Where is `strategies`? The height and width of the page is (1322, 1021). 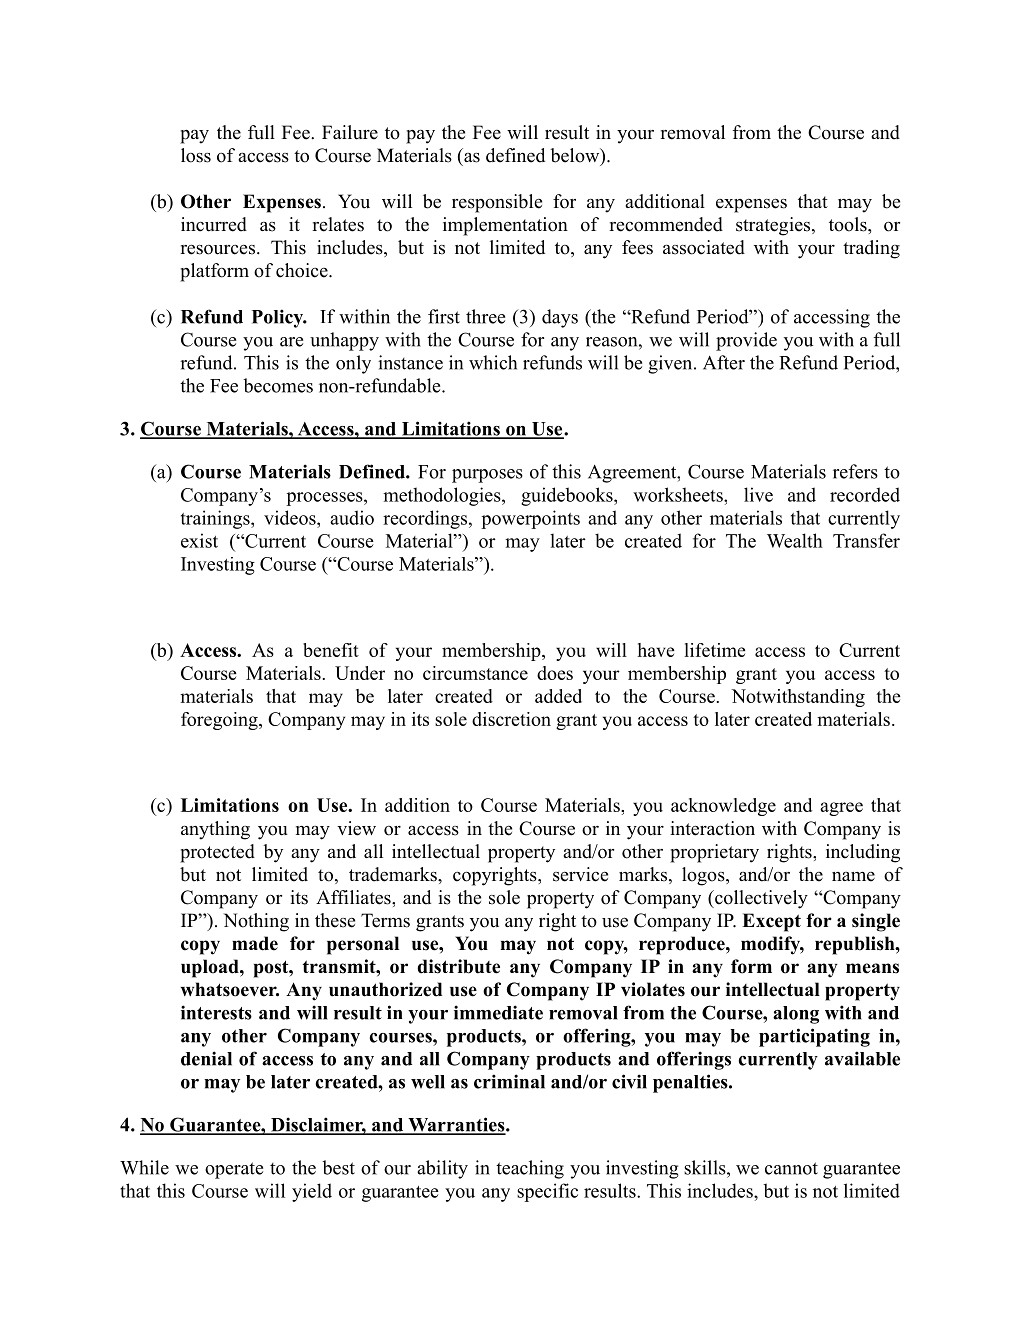 strategies is located at coordinates (774, 226).
